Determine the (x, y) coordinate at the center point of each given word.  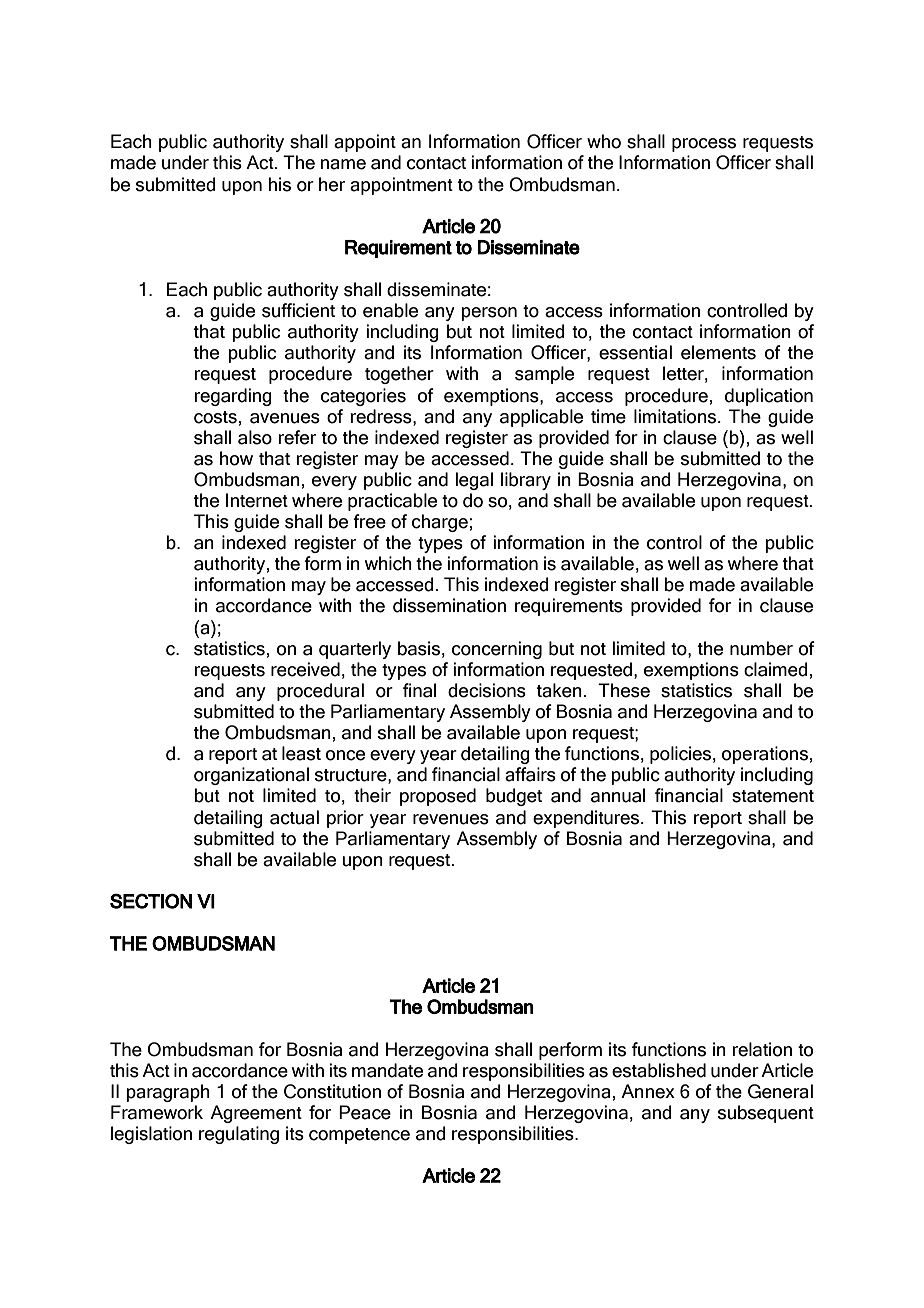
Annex (648, 1091)
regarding (233, 397)
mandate (387, 1070)
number (761, 648)
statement (773, 796)
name (343, 164)
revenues (451, 819)
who (604, 141)
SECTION (151, 901)
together (399, 375)
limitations (675, 416)
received (305, 669)
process (704, 145)
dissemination (449, 605)
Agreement (256, 1114)
